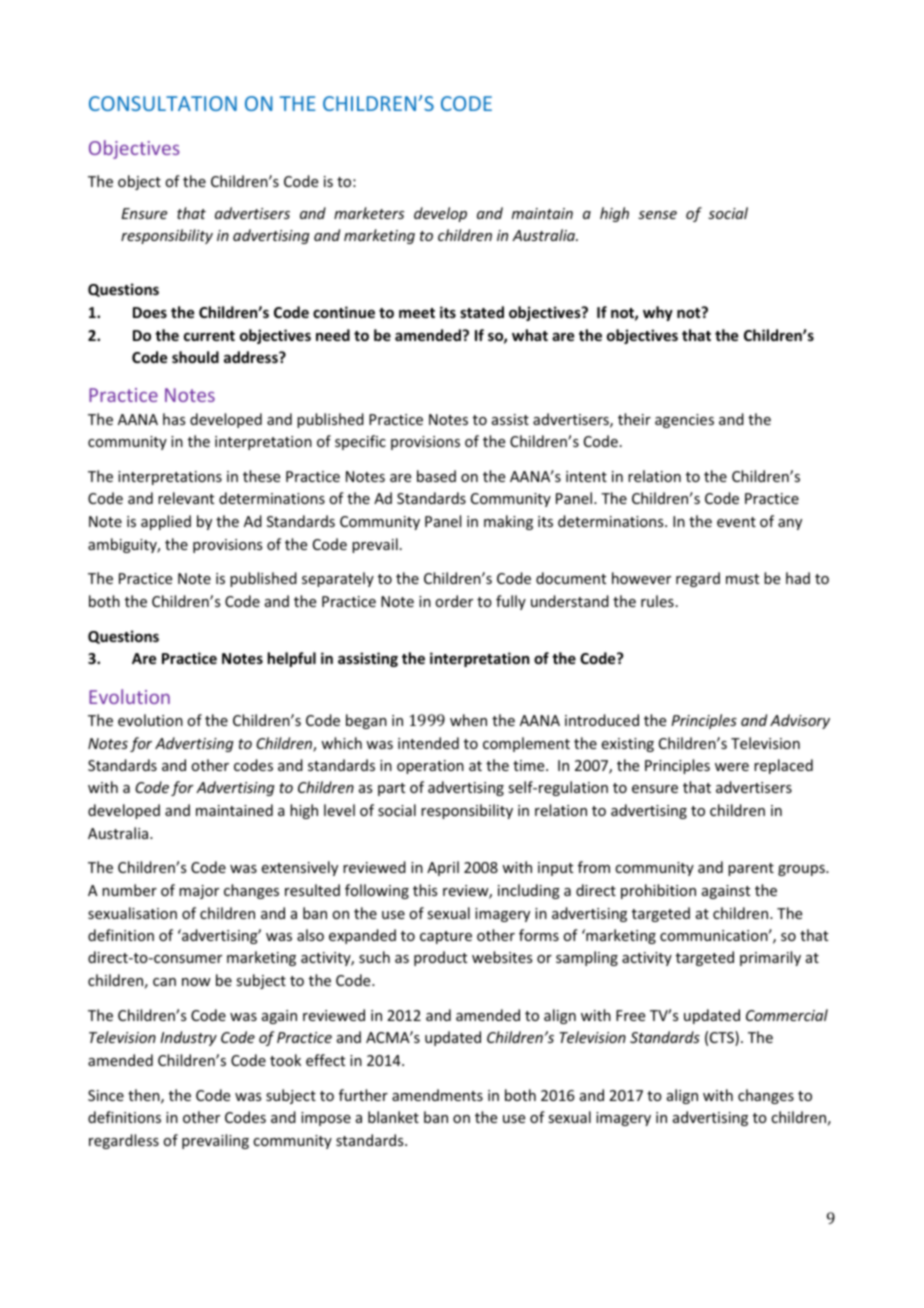 This screenshot has width=924, height=1308. Describe the element at coordinates (369, 213) in the screenshot. I see `marketers` at that location.
